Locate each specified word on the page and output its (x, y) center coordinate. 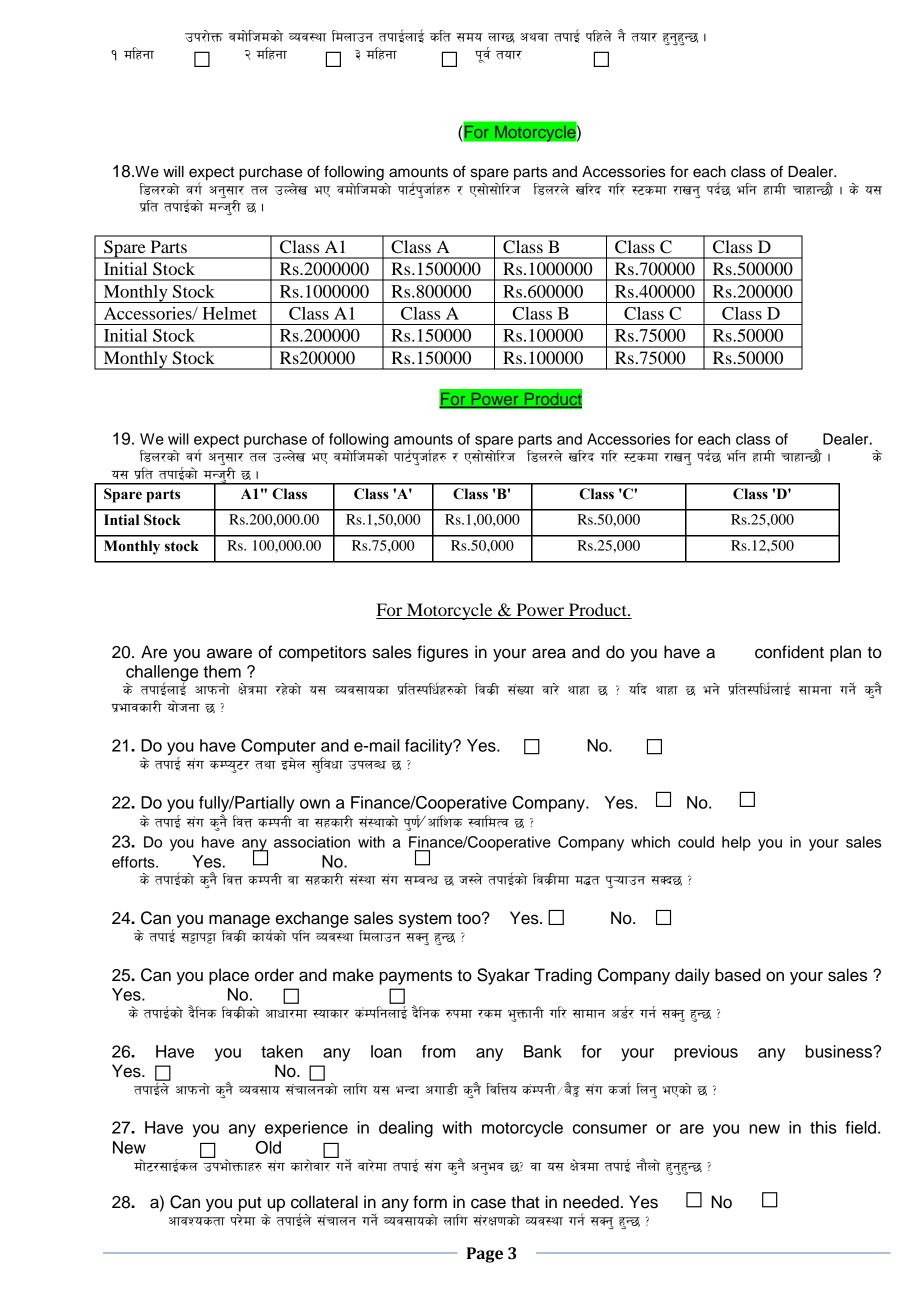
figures (442, 653)
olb (638, 689)
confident (789, 652)
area (549, 653)
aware (229, 653)
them (222, 671)
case (488, 1203)
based (738, 975)
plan (845, 653)
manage (240, 922)
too (470, 919)
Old (268, 1147)
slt (440, 36)
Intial (121, 520)
